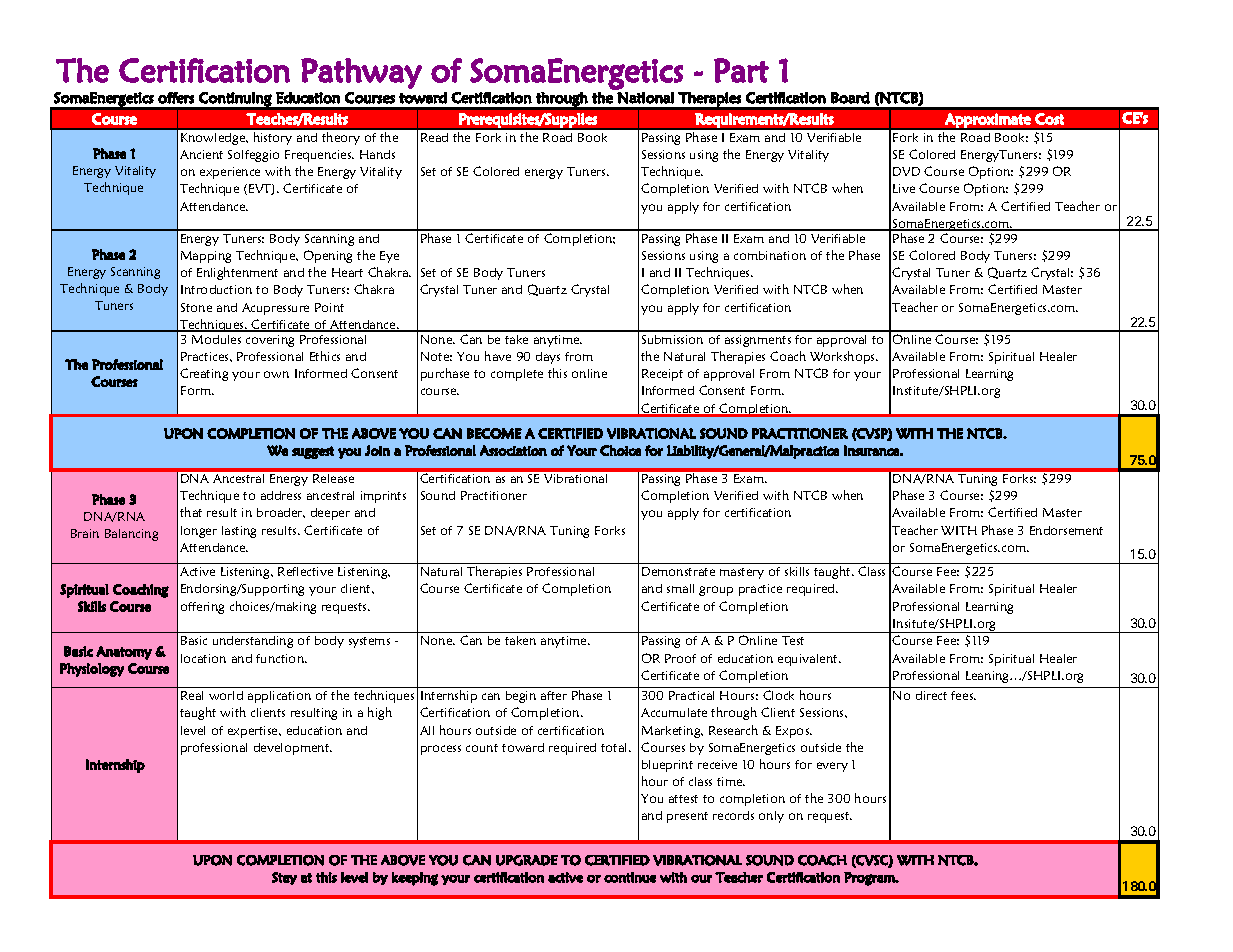 The height and width of the document is (952, 1233). Describe the element at coordinates (203, 658) in the document. I see `location` at that location.
